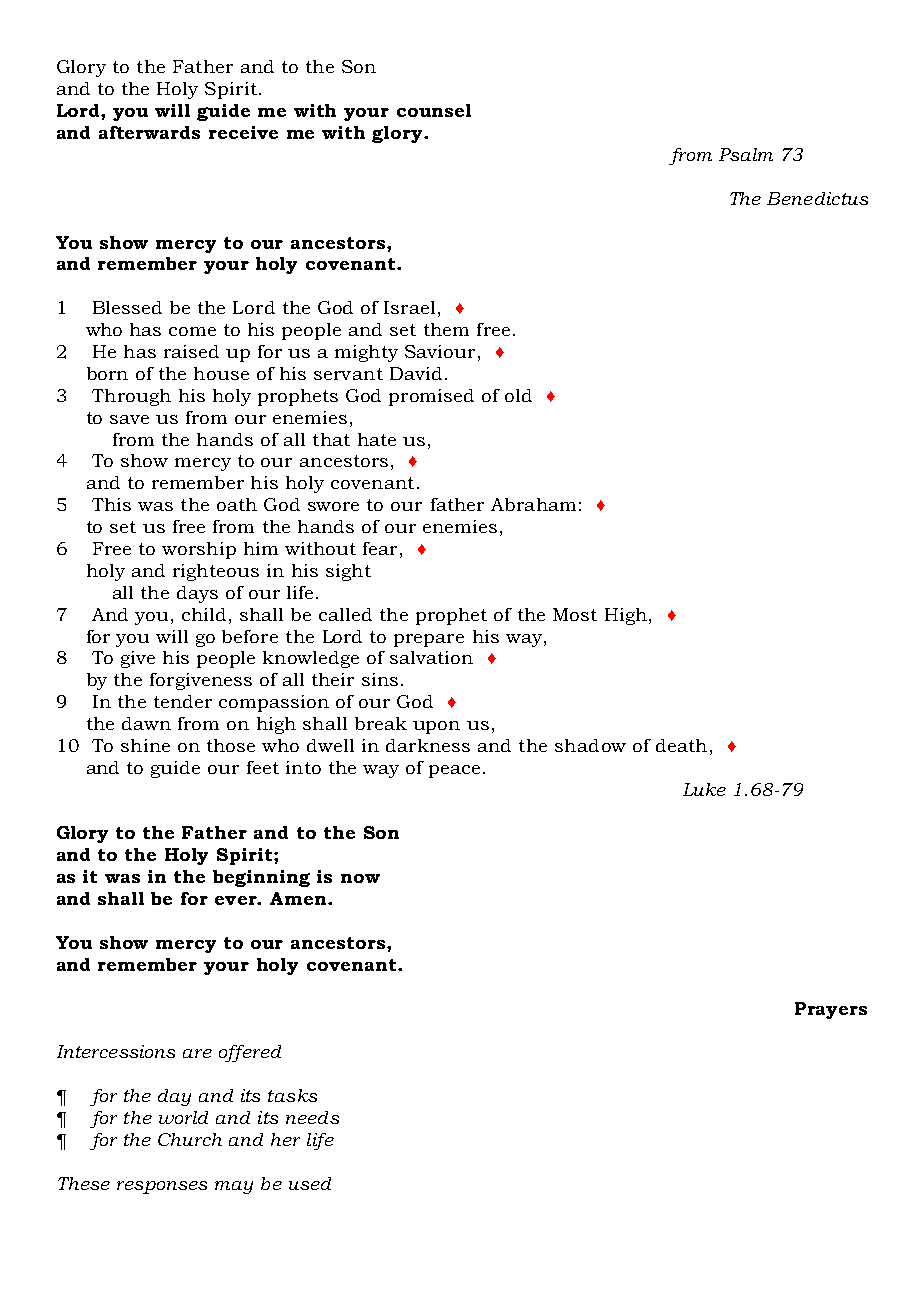 The image size is (924, 1308). What do you see at coordinates (190, 1139) in the page?
I see `Church` at bounding box center [190, 1139].
